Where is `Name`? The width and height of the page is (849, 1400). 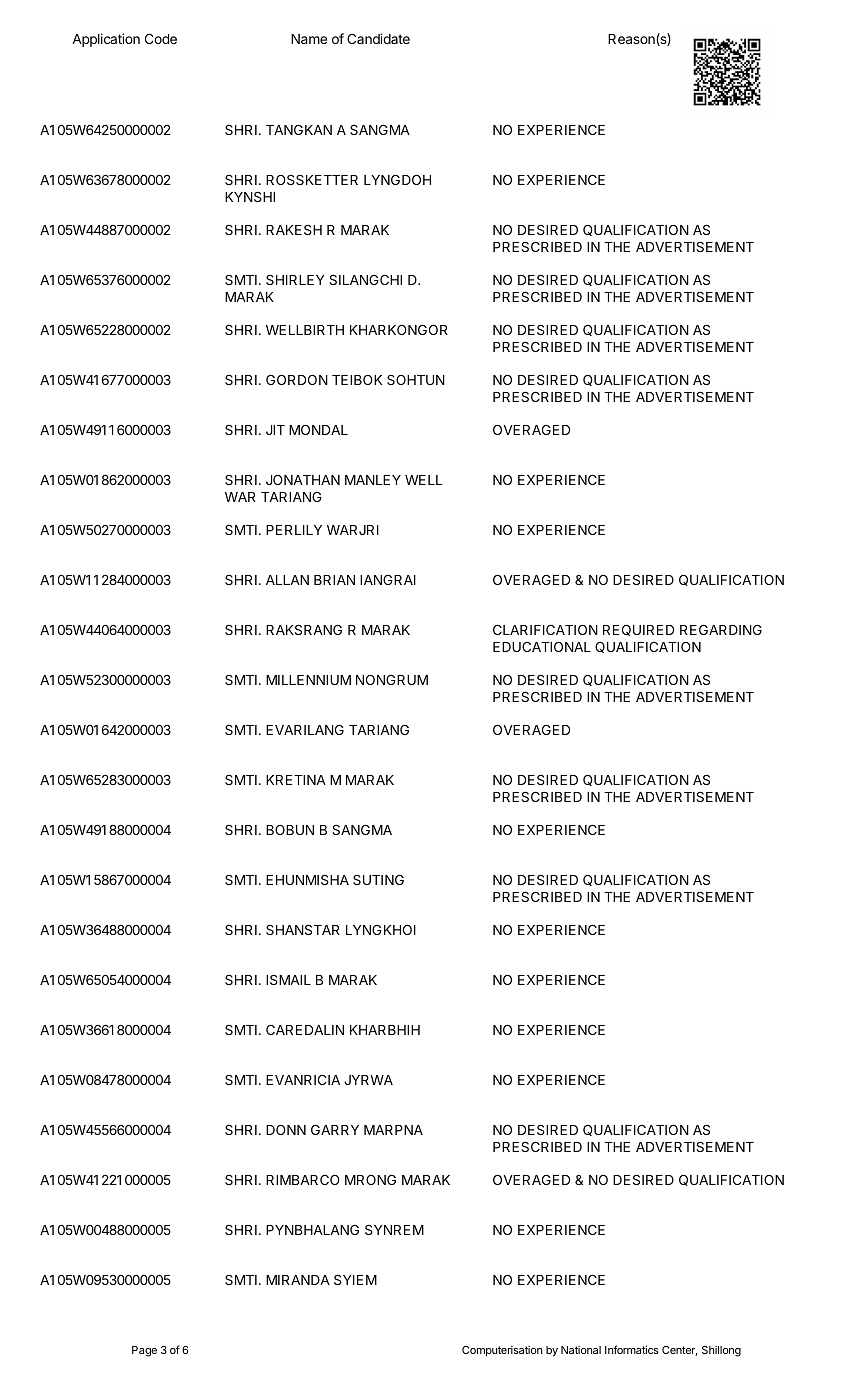 Name is located at coordinates (309, 39).
